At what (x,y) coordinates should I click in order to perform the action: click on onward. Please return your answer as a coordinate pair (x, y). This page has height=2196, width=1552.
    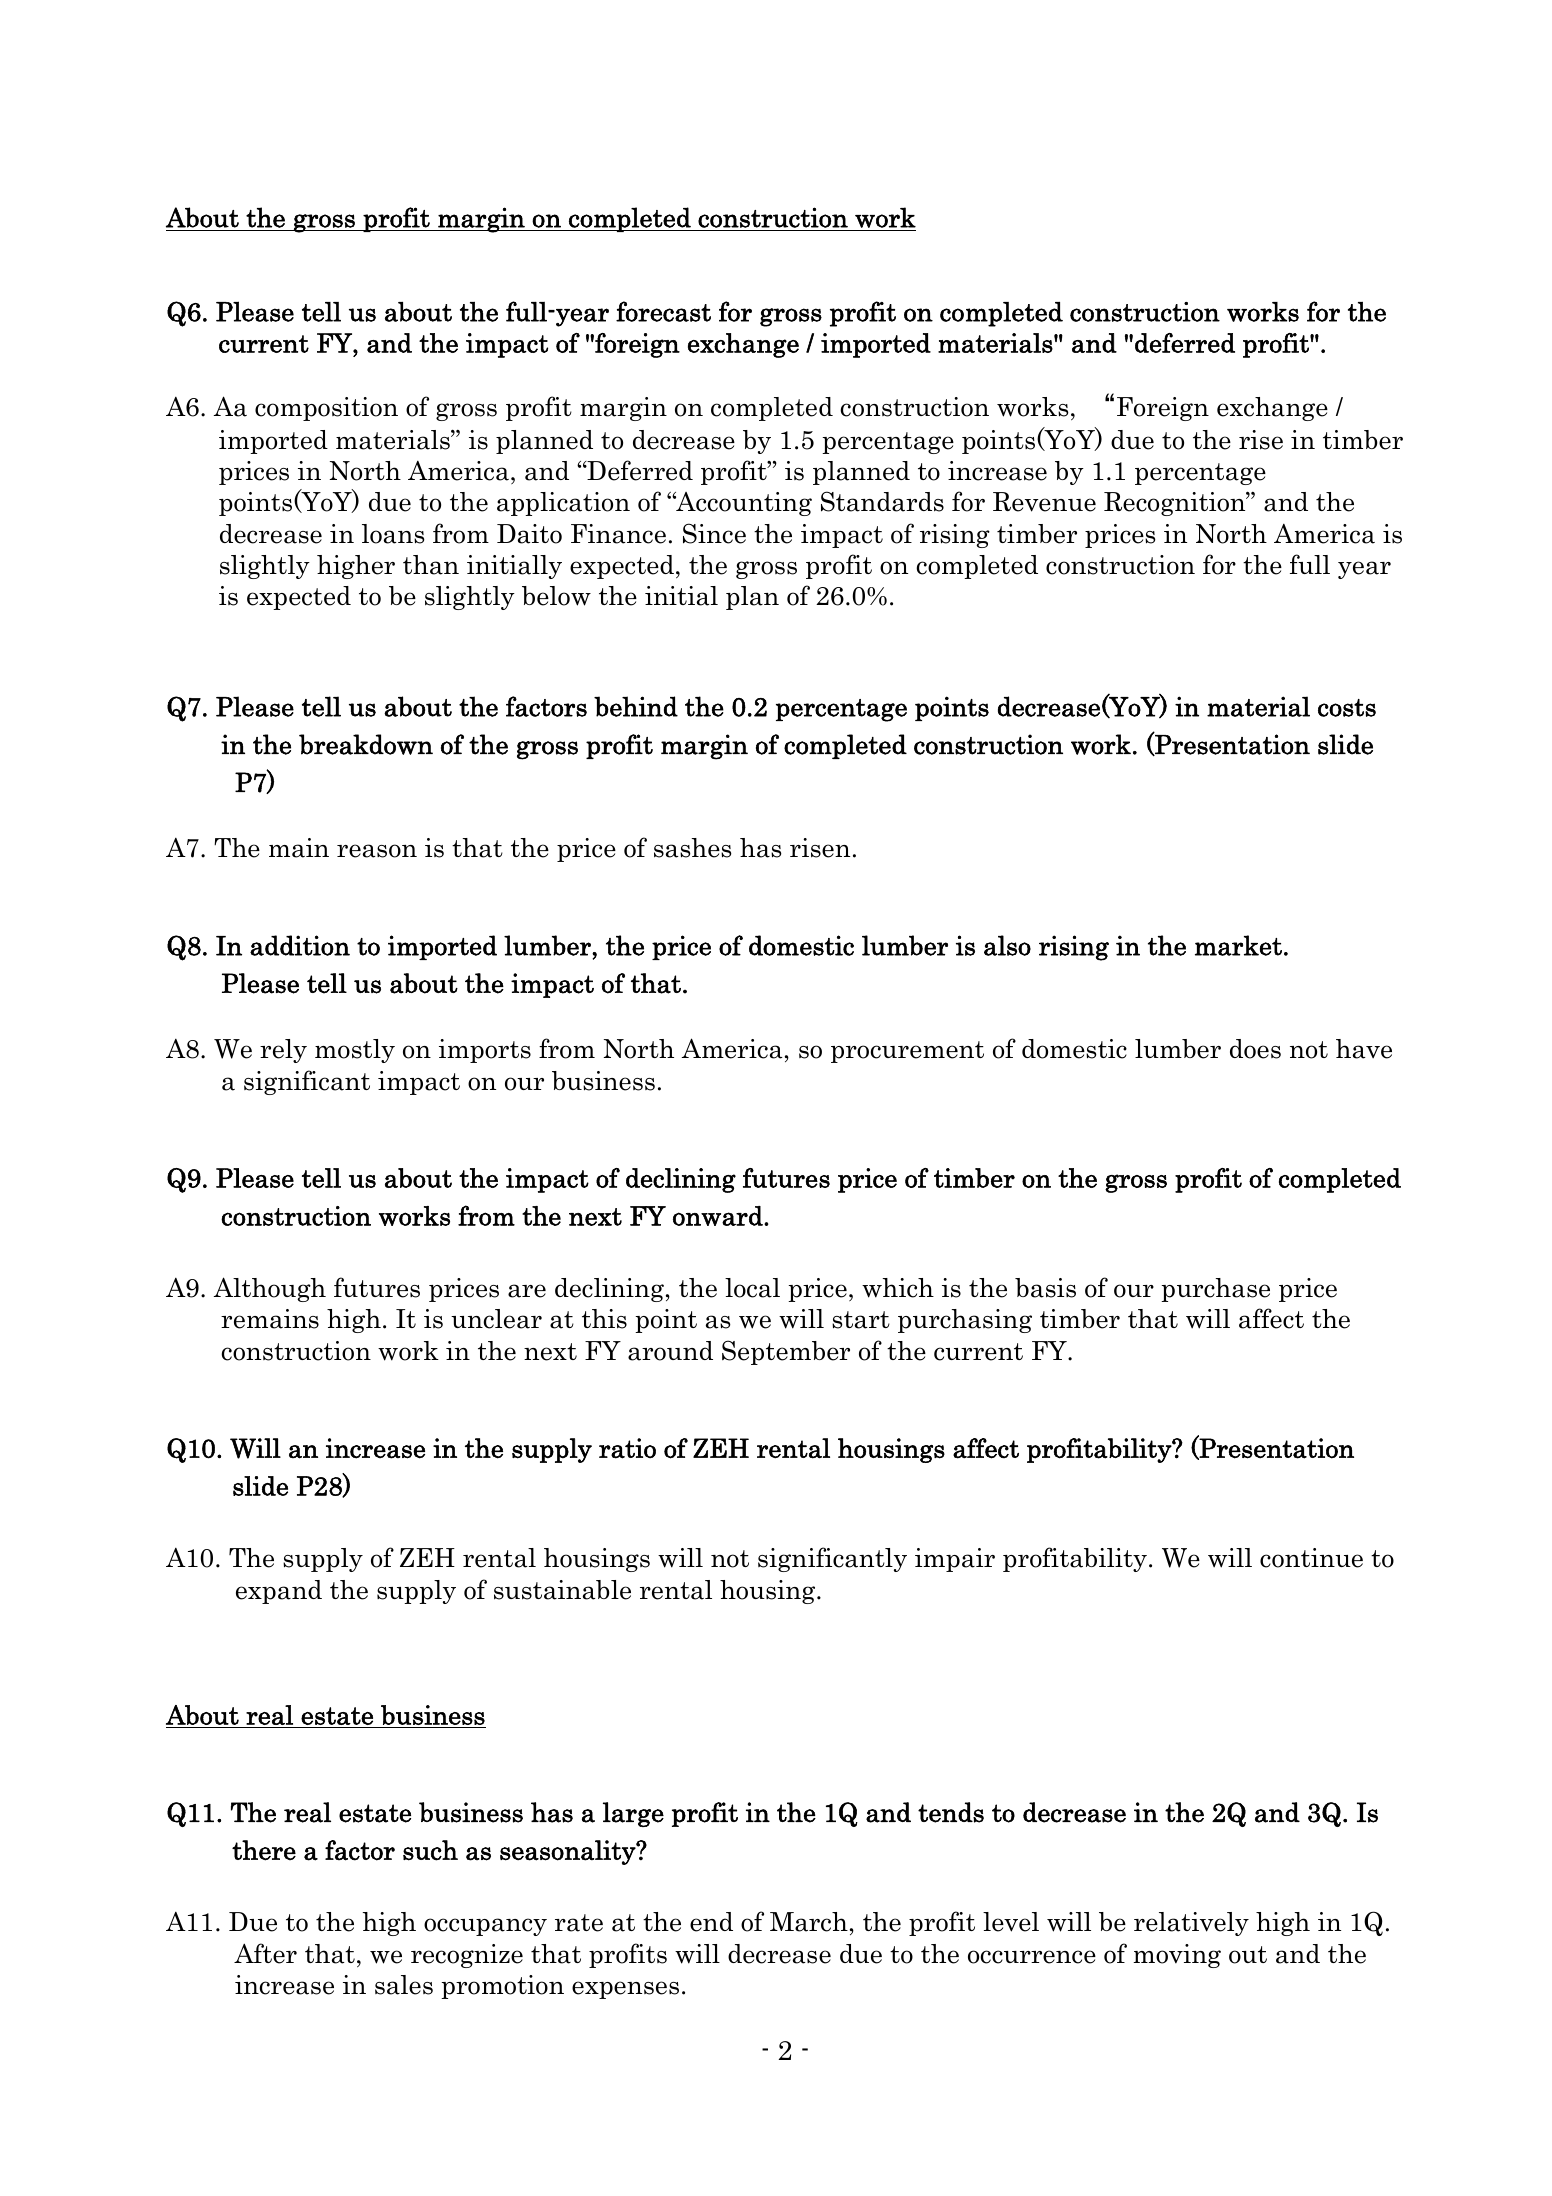
    Looking at the image, I should click on (719, 1216).
